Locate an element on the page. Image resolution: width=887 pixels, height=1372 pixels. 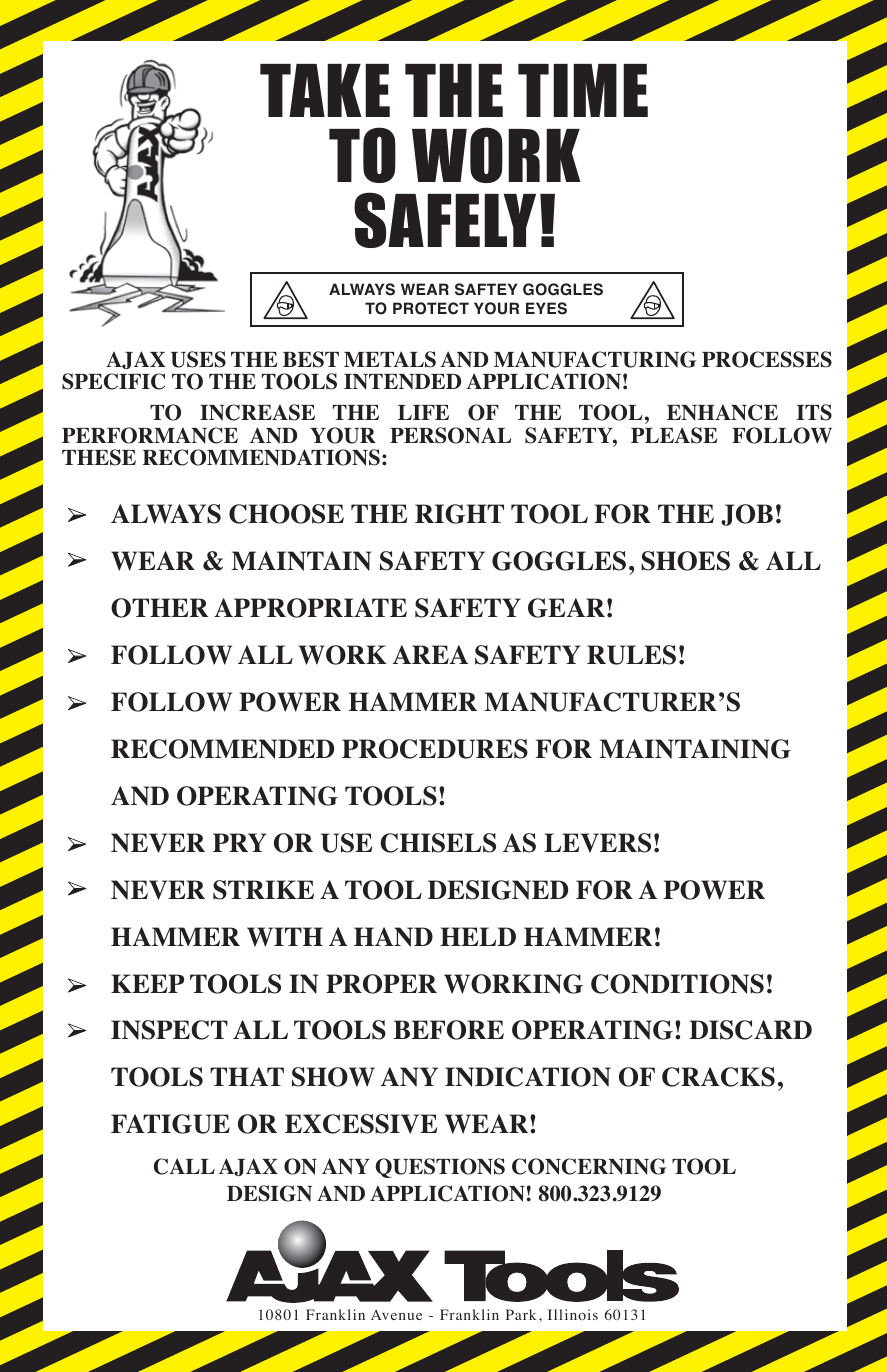
SAFELY is located at coordinates (445, 220).
